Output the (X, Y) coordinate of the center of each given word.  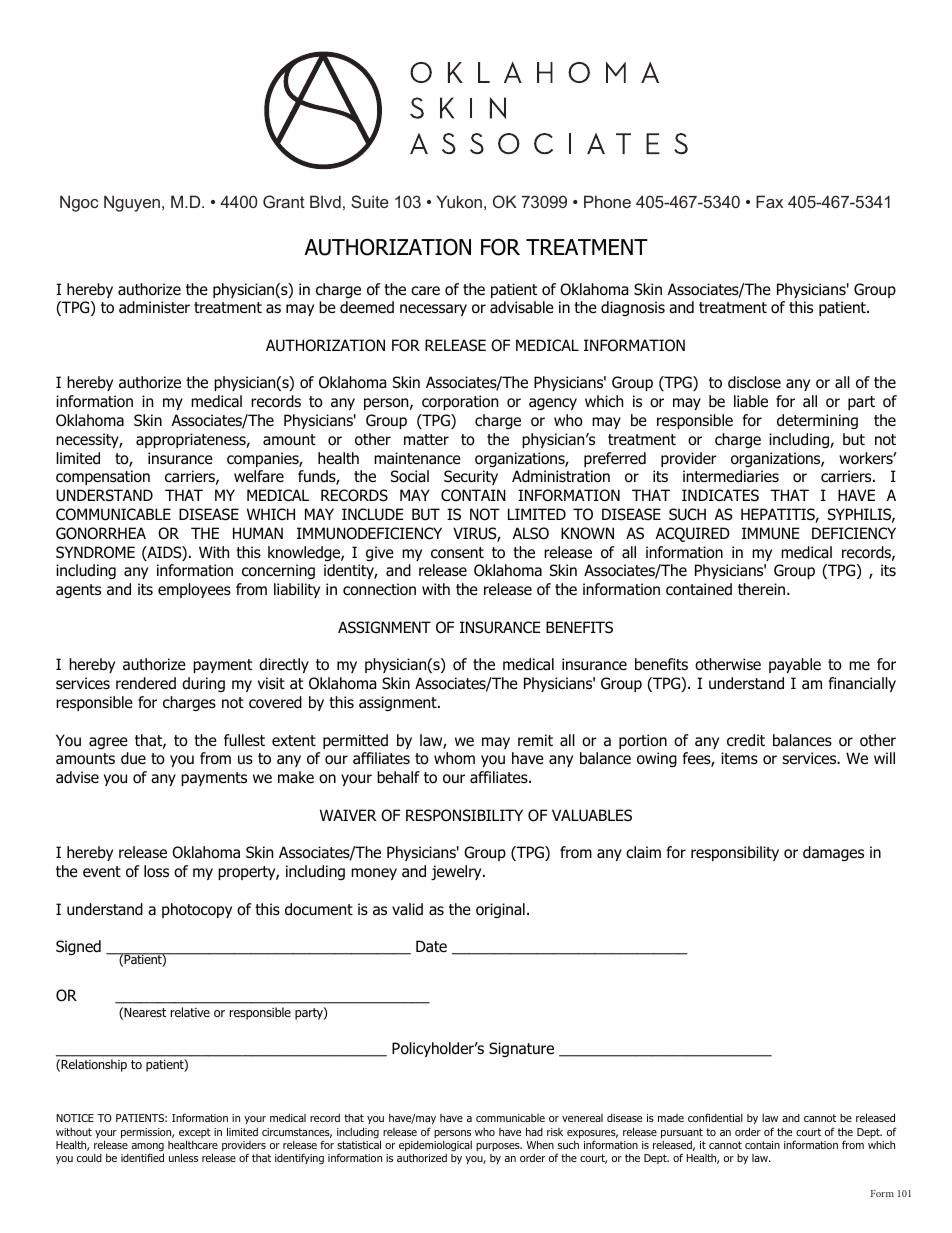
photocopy (197, 910)
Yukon (459, 201)
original (500, 910)
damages (833, 853)
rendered (146, 683)
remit (535, 740)
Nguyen (132, 203)
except (195, 1134)
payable (795, 665)
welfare (259, 476)
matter (426, 440)
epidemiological (435, 1147)
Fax (769, 201)
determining (817, 421)
